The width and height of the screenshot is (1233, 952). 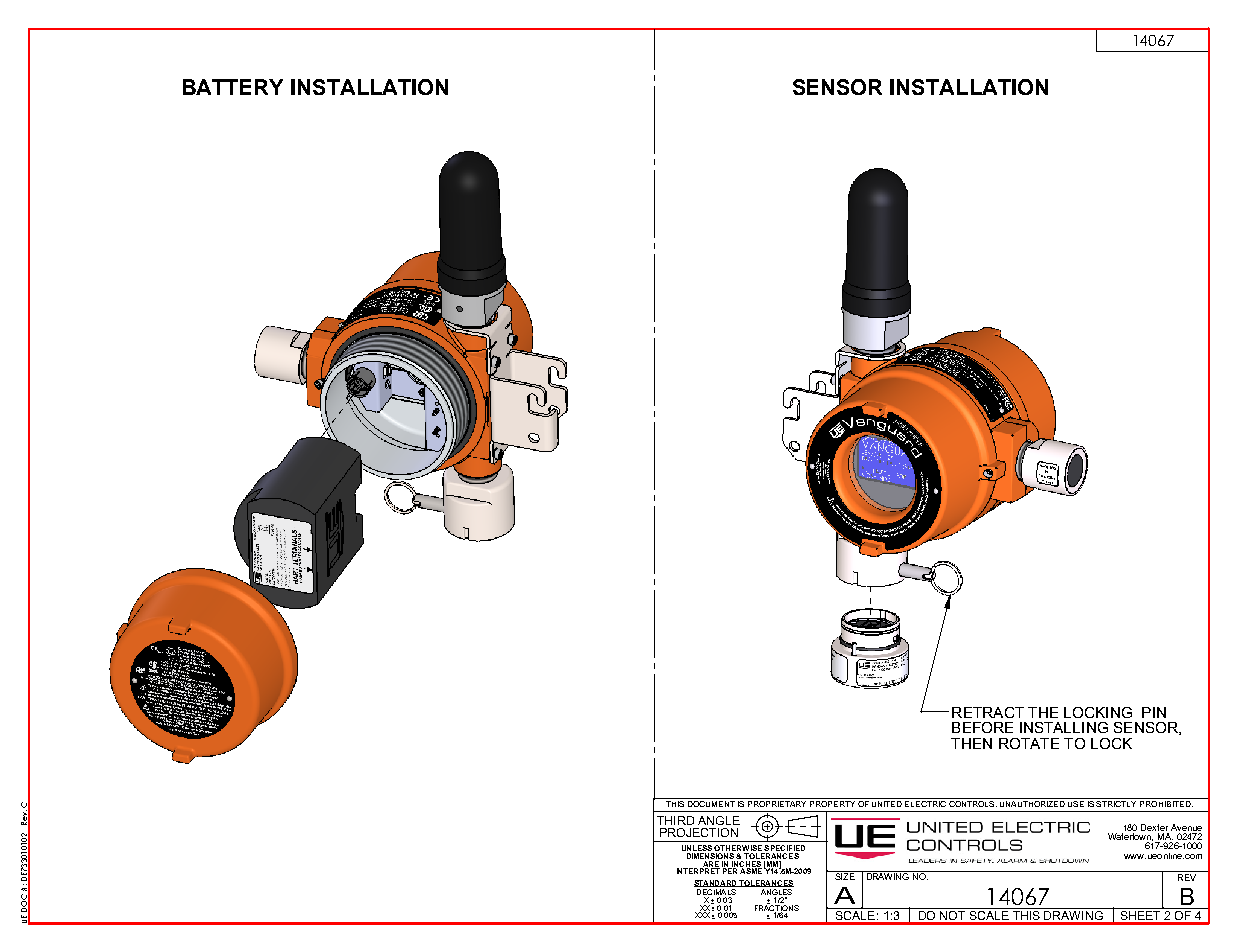 What do you see at coordinates (716, 883) in the screenshot?
I see `STANDARD` at bounding box center [716, 883].
